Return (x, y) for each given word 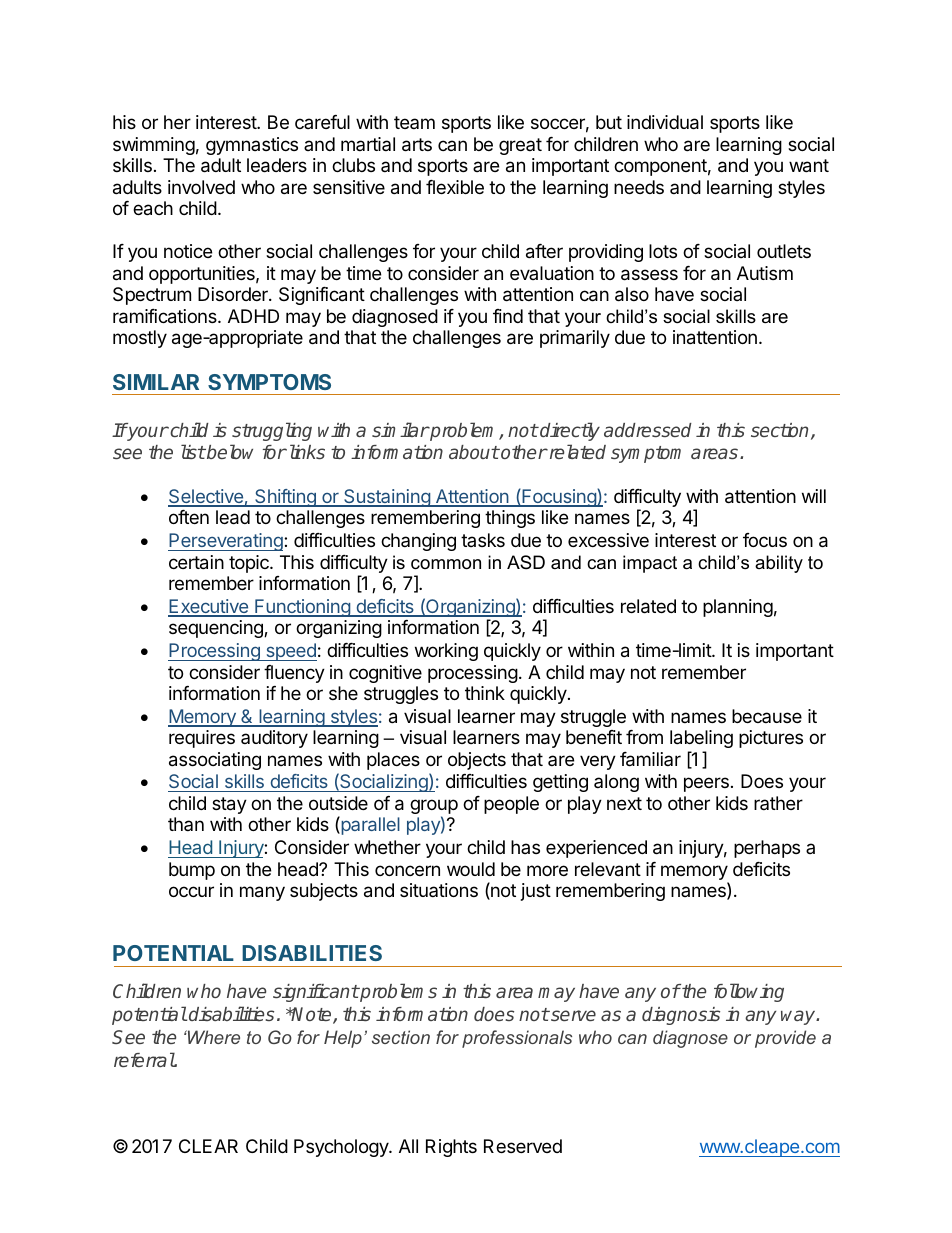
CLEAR (208, 1146)
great (520, 146)
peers (706, 784)
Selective (206, 497)
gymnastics (252, 146)
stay (229, 805)
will (814, 496)
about (474, 452)
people (511, 805)
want (809, 166)
